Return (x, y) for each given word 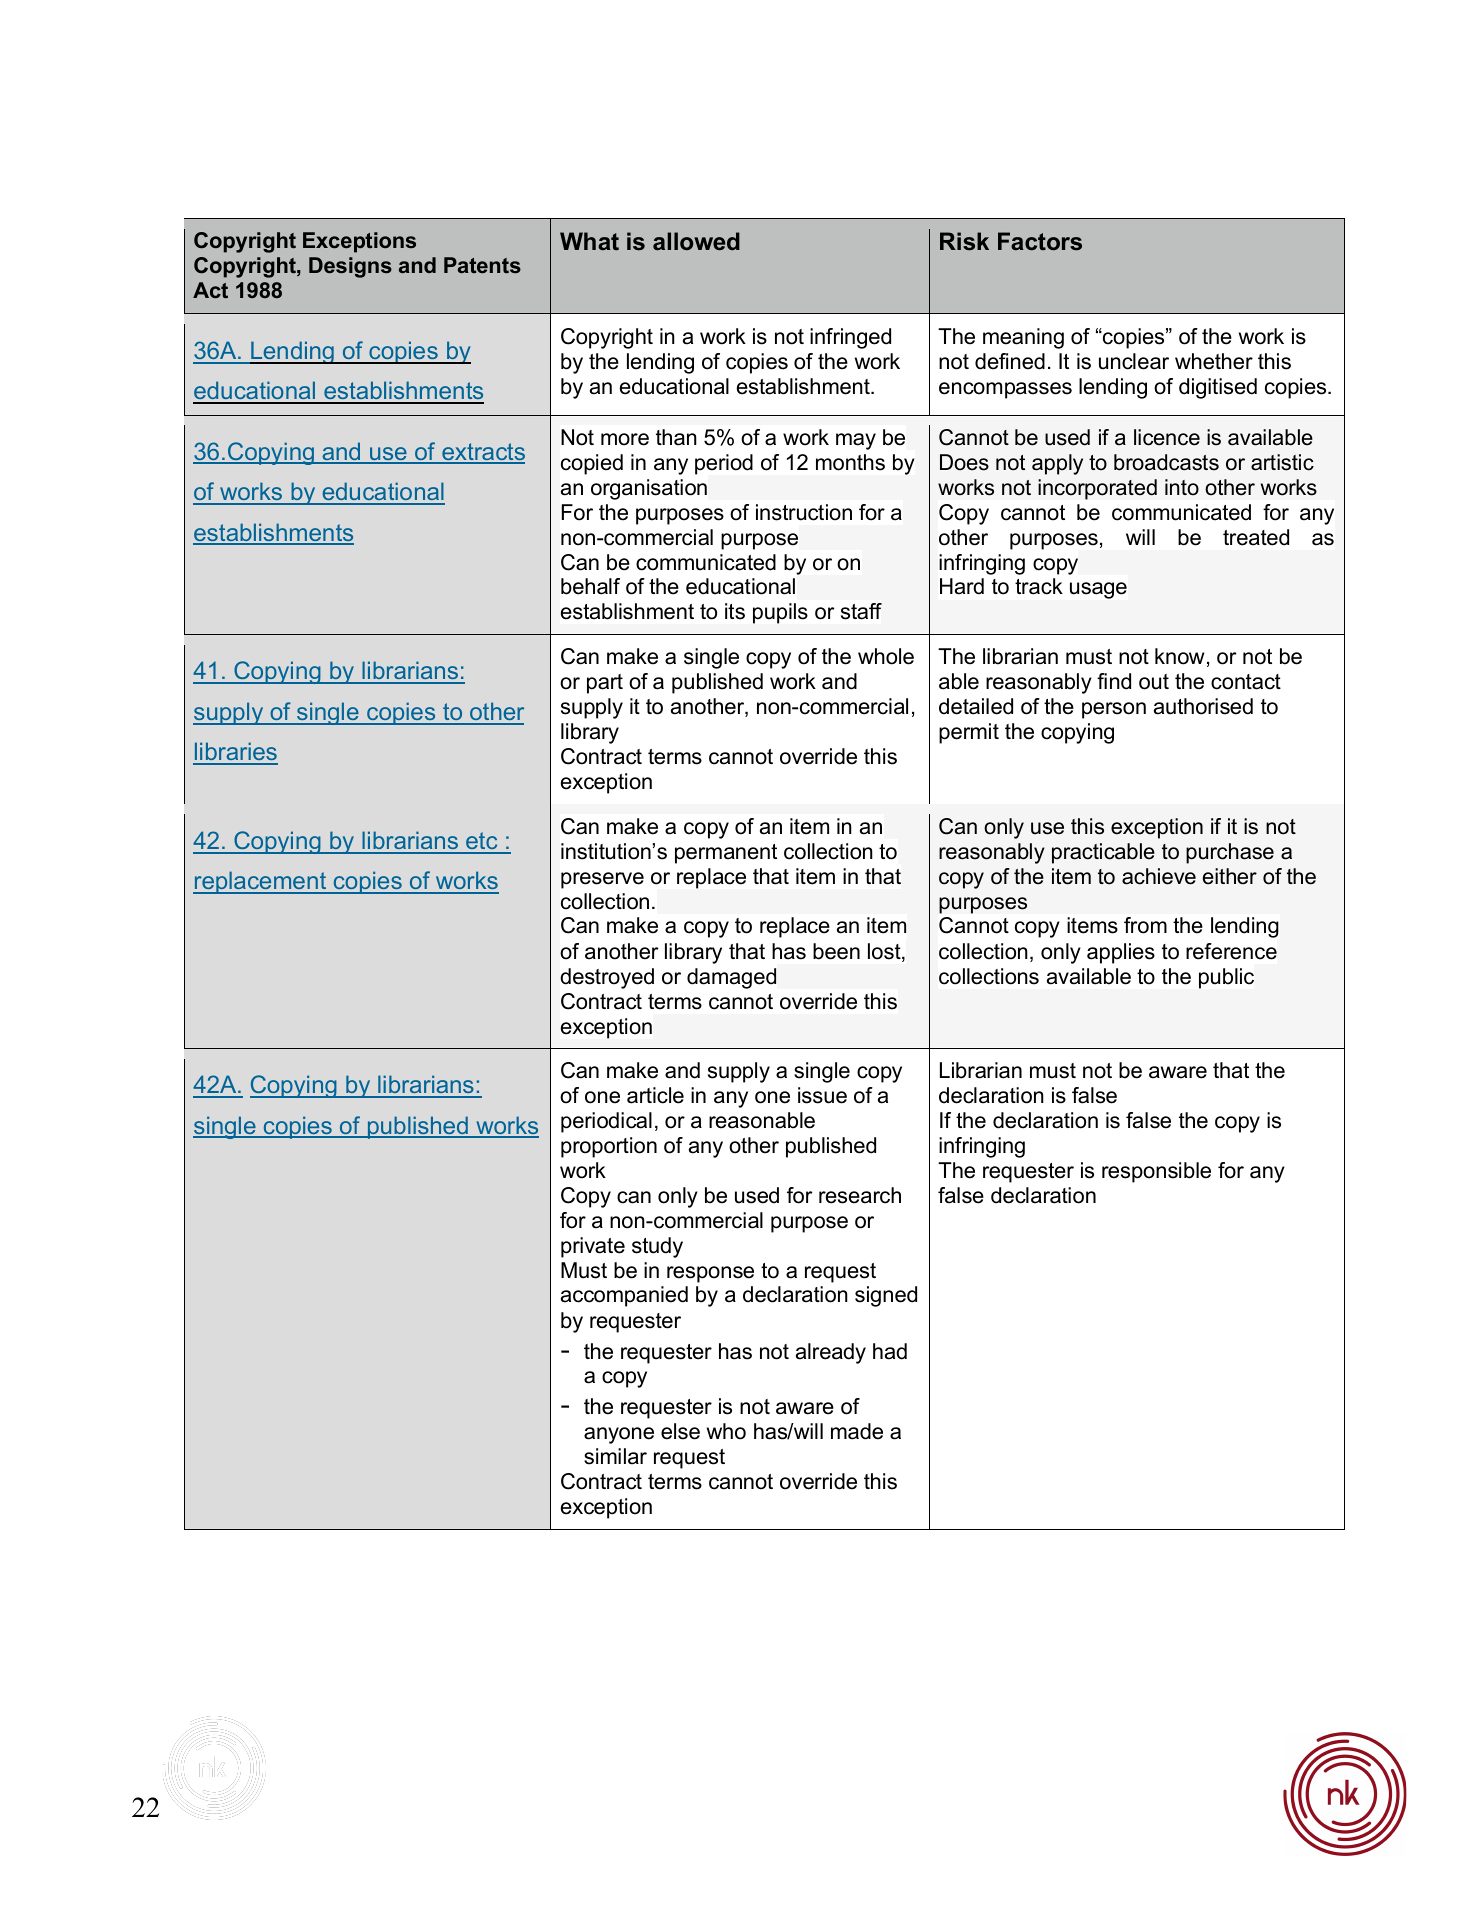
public (1226, 978)
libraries (235, 753)
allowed (696, 241)
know (1179, 656)
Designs (350, 267)
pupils (780, 613)
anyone (619, 1435)
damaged (731, 978)
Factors (1040, 241)
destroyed (607, 978)
